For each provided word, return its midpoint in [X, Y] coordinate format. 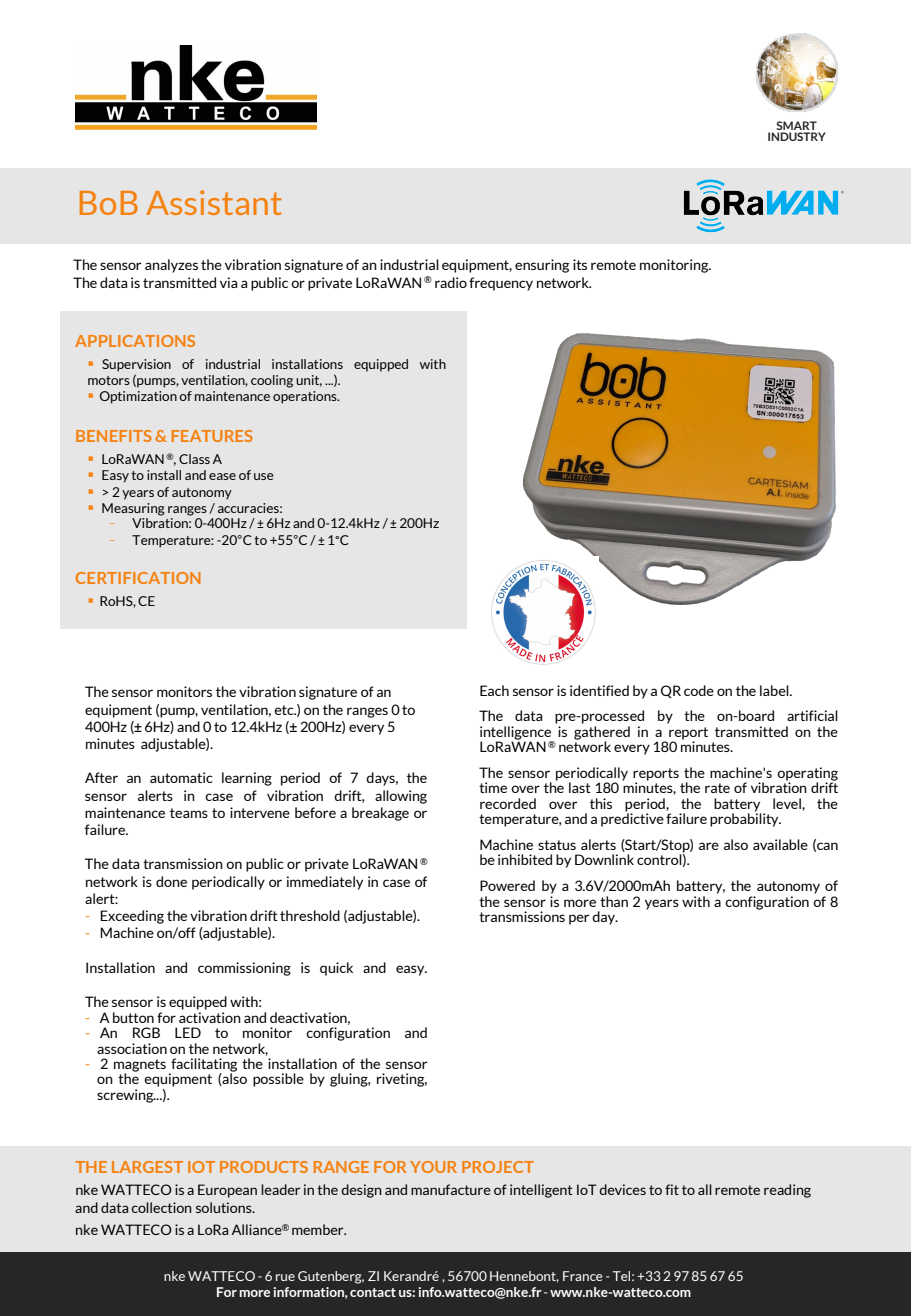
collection [161, 1207]
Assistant [214, 202]
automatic [181, 777]
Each [494, 690]
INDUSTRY [797, 136]
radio [451, 282]
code [699, 690]
